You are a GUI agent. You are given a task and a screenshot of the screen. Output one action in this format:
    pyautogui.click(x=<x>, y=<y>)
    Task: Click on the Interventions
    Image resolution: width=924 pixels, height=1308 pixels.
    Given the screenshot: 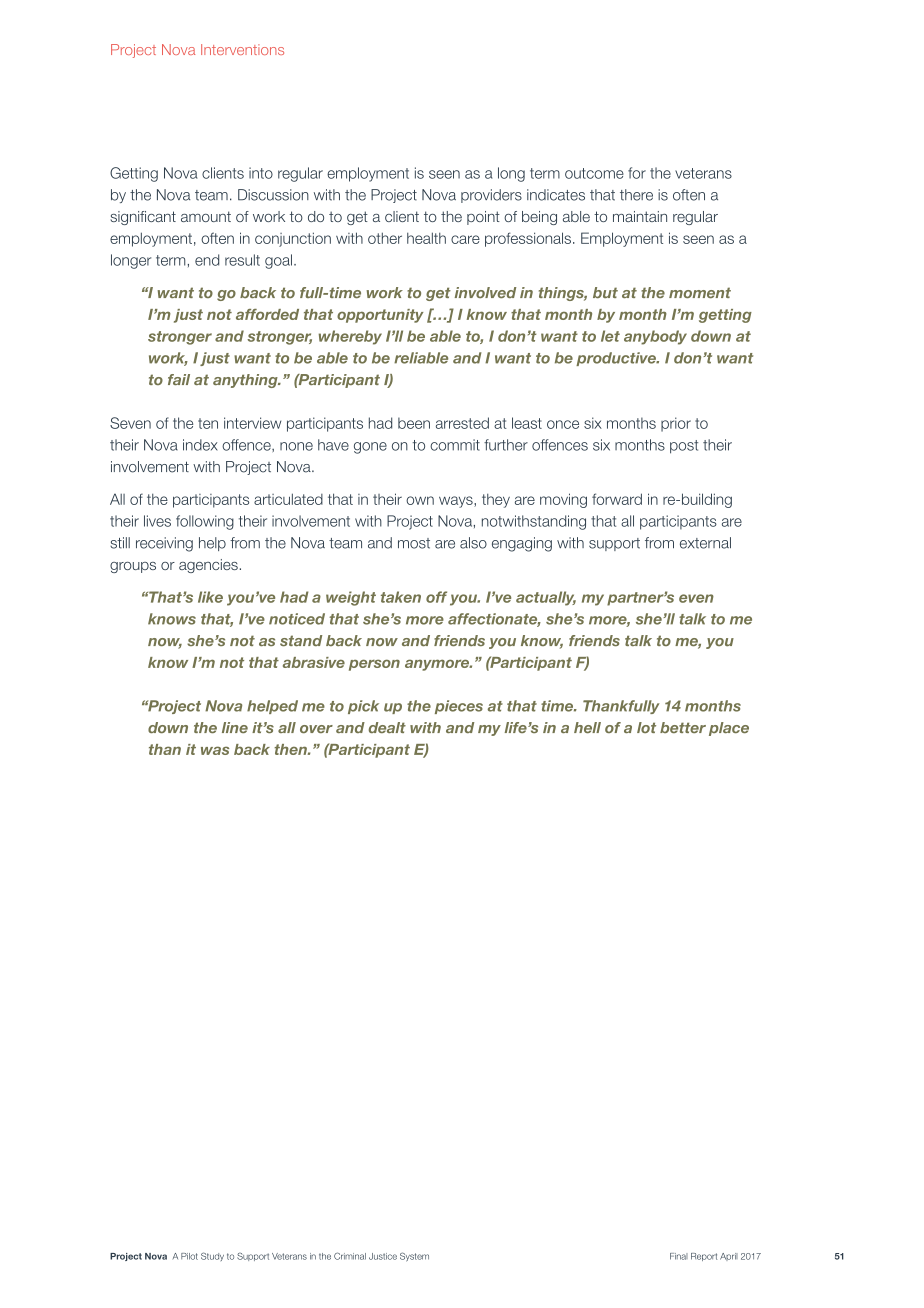 What is the action you would take?
    pyautogui.click(x=242, y=49)
